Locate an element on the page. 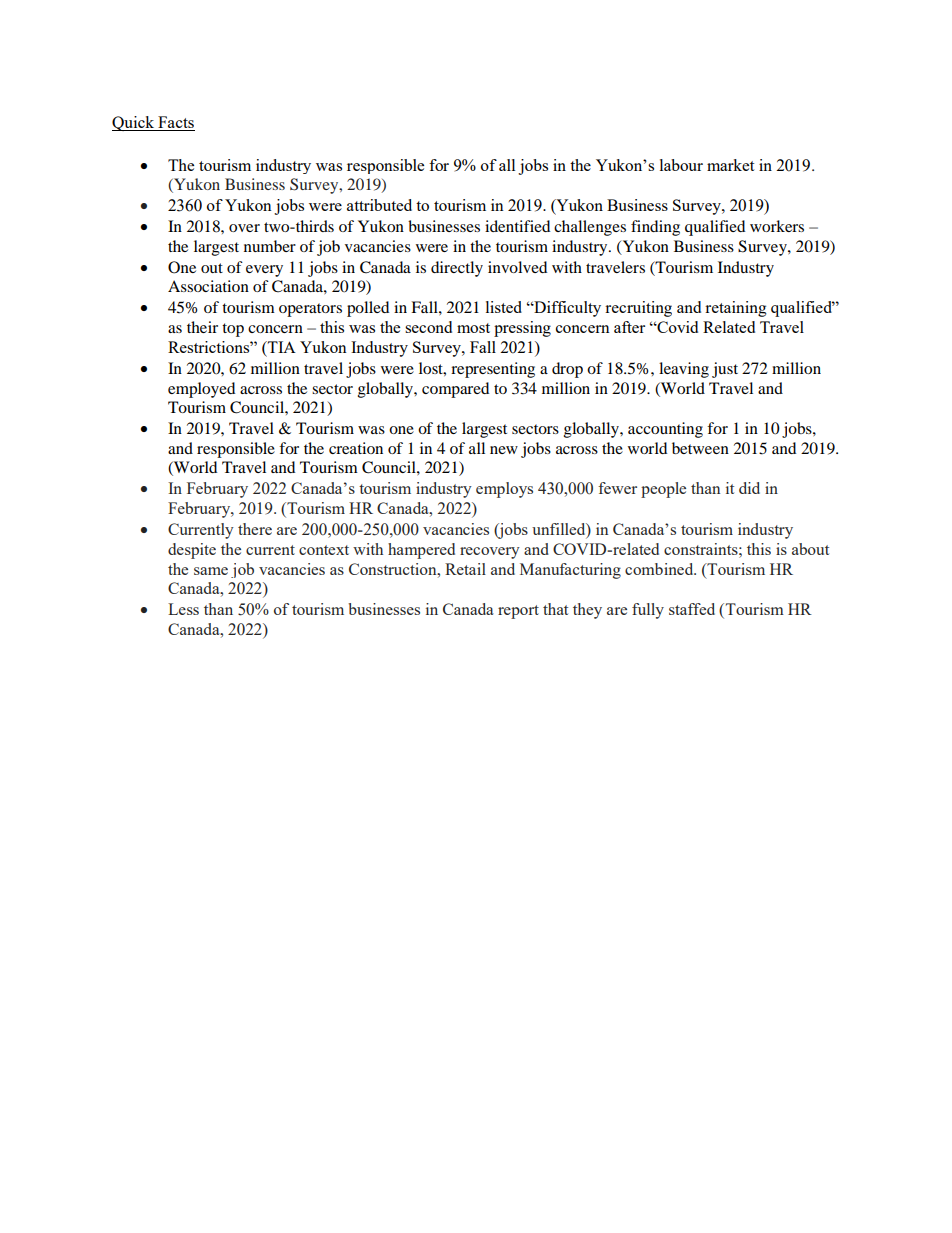  report is located at coordinates (518, 612).
